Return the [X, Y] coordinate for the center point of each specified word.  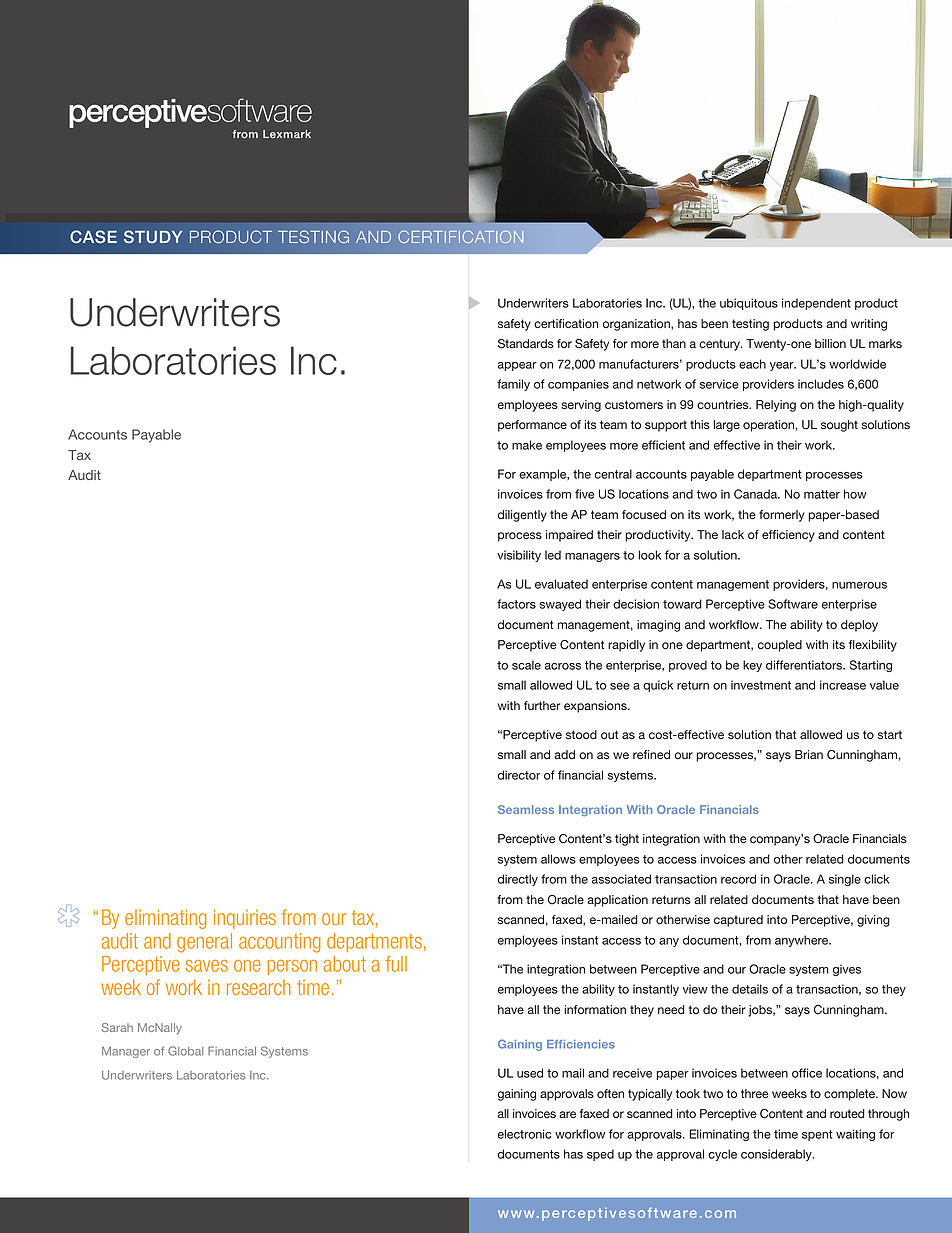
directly [518, 880]
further [542, 705]
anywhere [803, 941]
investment [761, 685]
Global [185, 1051]
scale [526, 665]
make [527, 445]
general [204, 943]
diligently [522, 516]
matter [822, 494]
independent [816, 304]
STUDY [153, 236]
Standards [526, 344]
